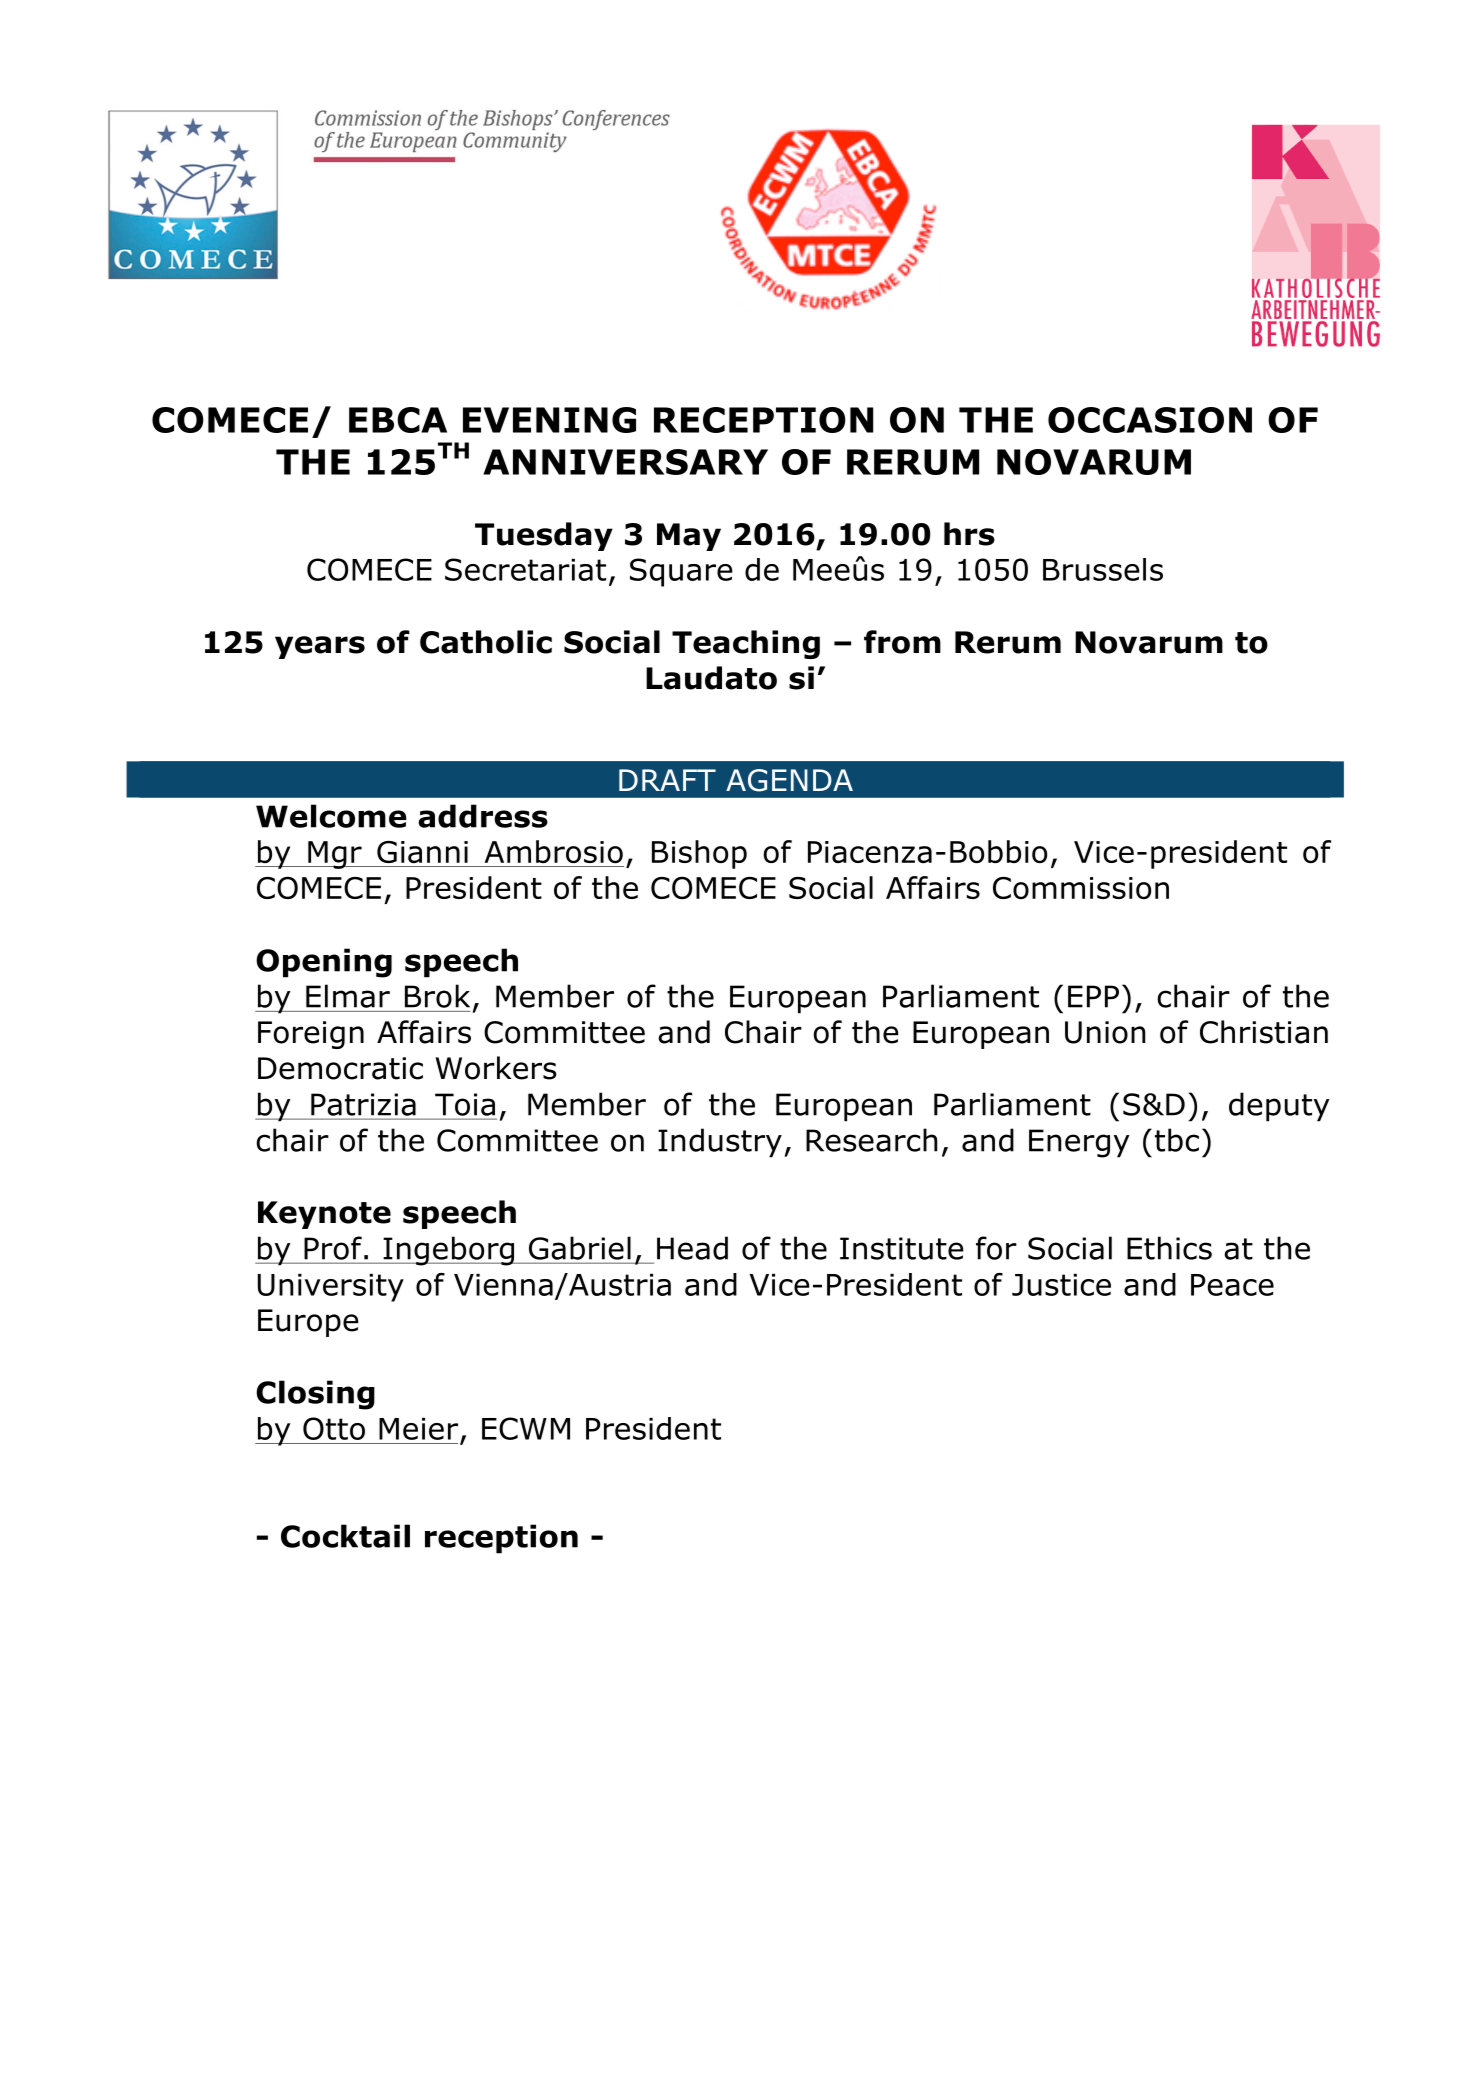 The image size is (1470, 2077). Describe the element at coordinates (1150, 420) in the document. I see `OCCASION` at that location.
